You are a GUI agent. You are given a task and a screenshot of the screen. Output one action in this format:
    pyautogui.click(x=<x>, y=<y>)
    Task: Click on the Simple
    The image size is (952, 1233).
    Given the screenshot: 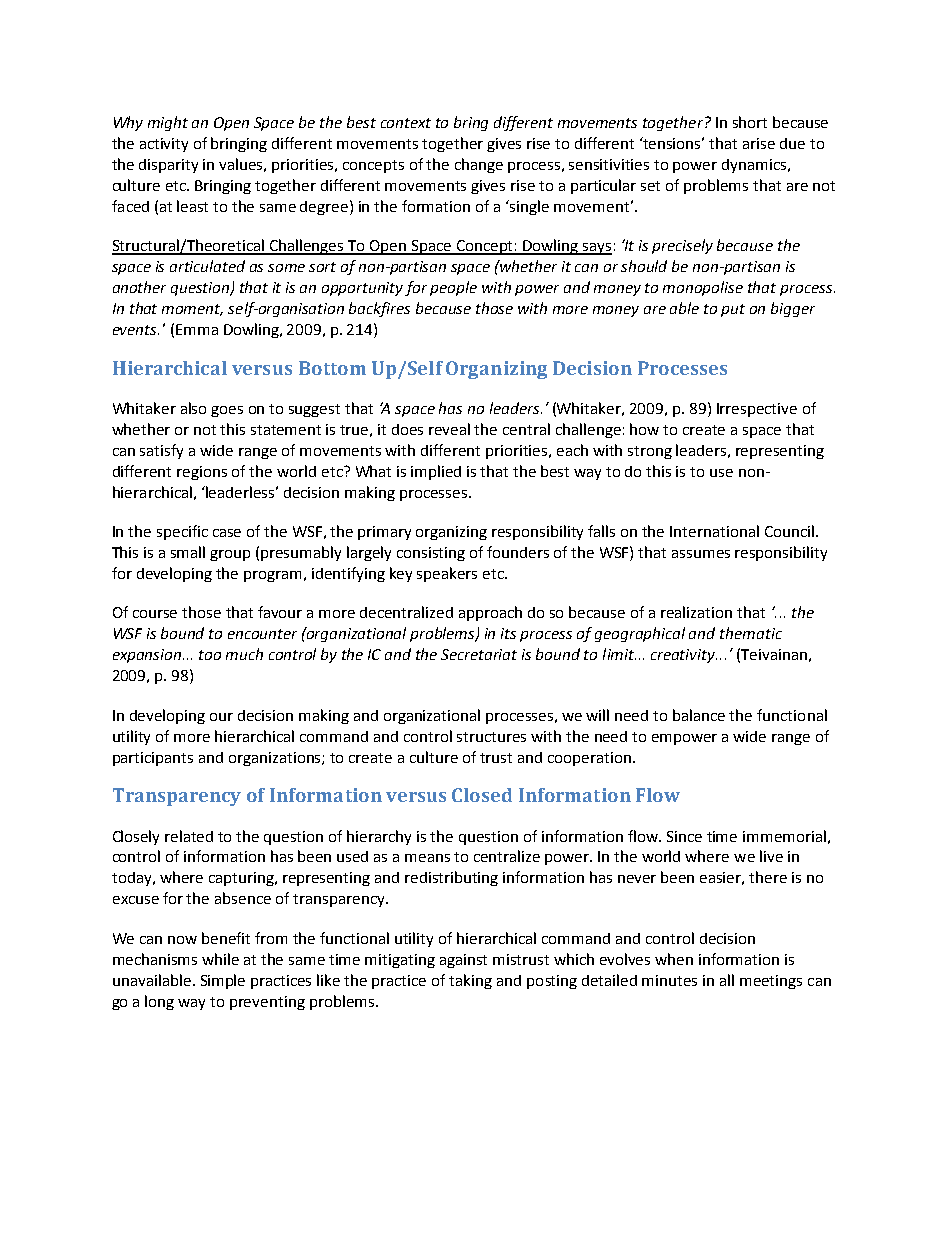 What is the action you would take?
    pyautogui.click(x=223, y=981)
